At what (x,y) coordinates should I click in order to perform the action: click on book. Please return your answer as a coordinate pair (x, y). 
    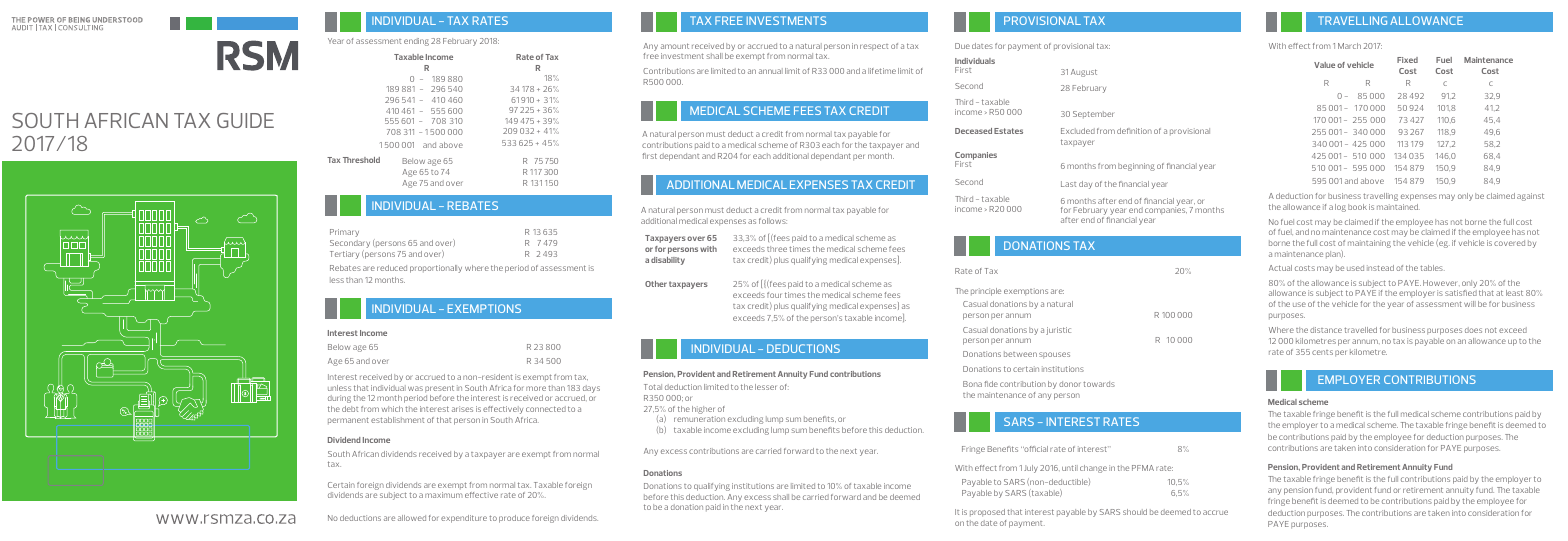
    Looking at the image, I should click on (1357, 207).
